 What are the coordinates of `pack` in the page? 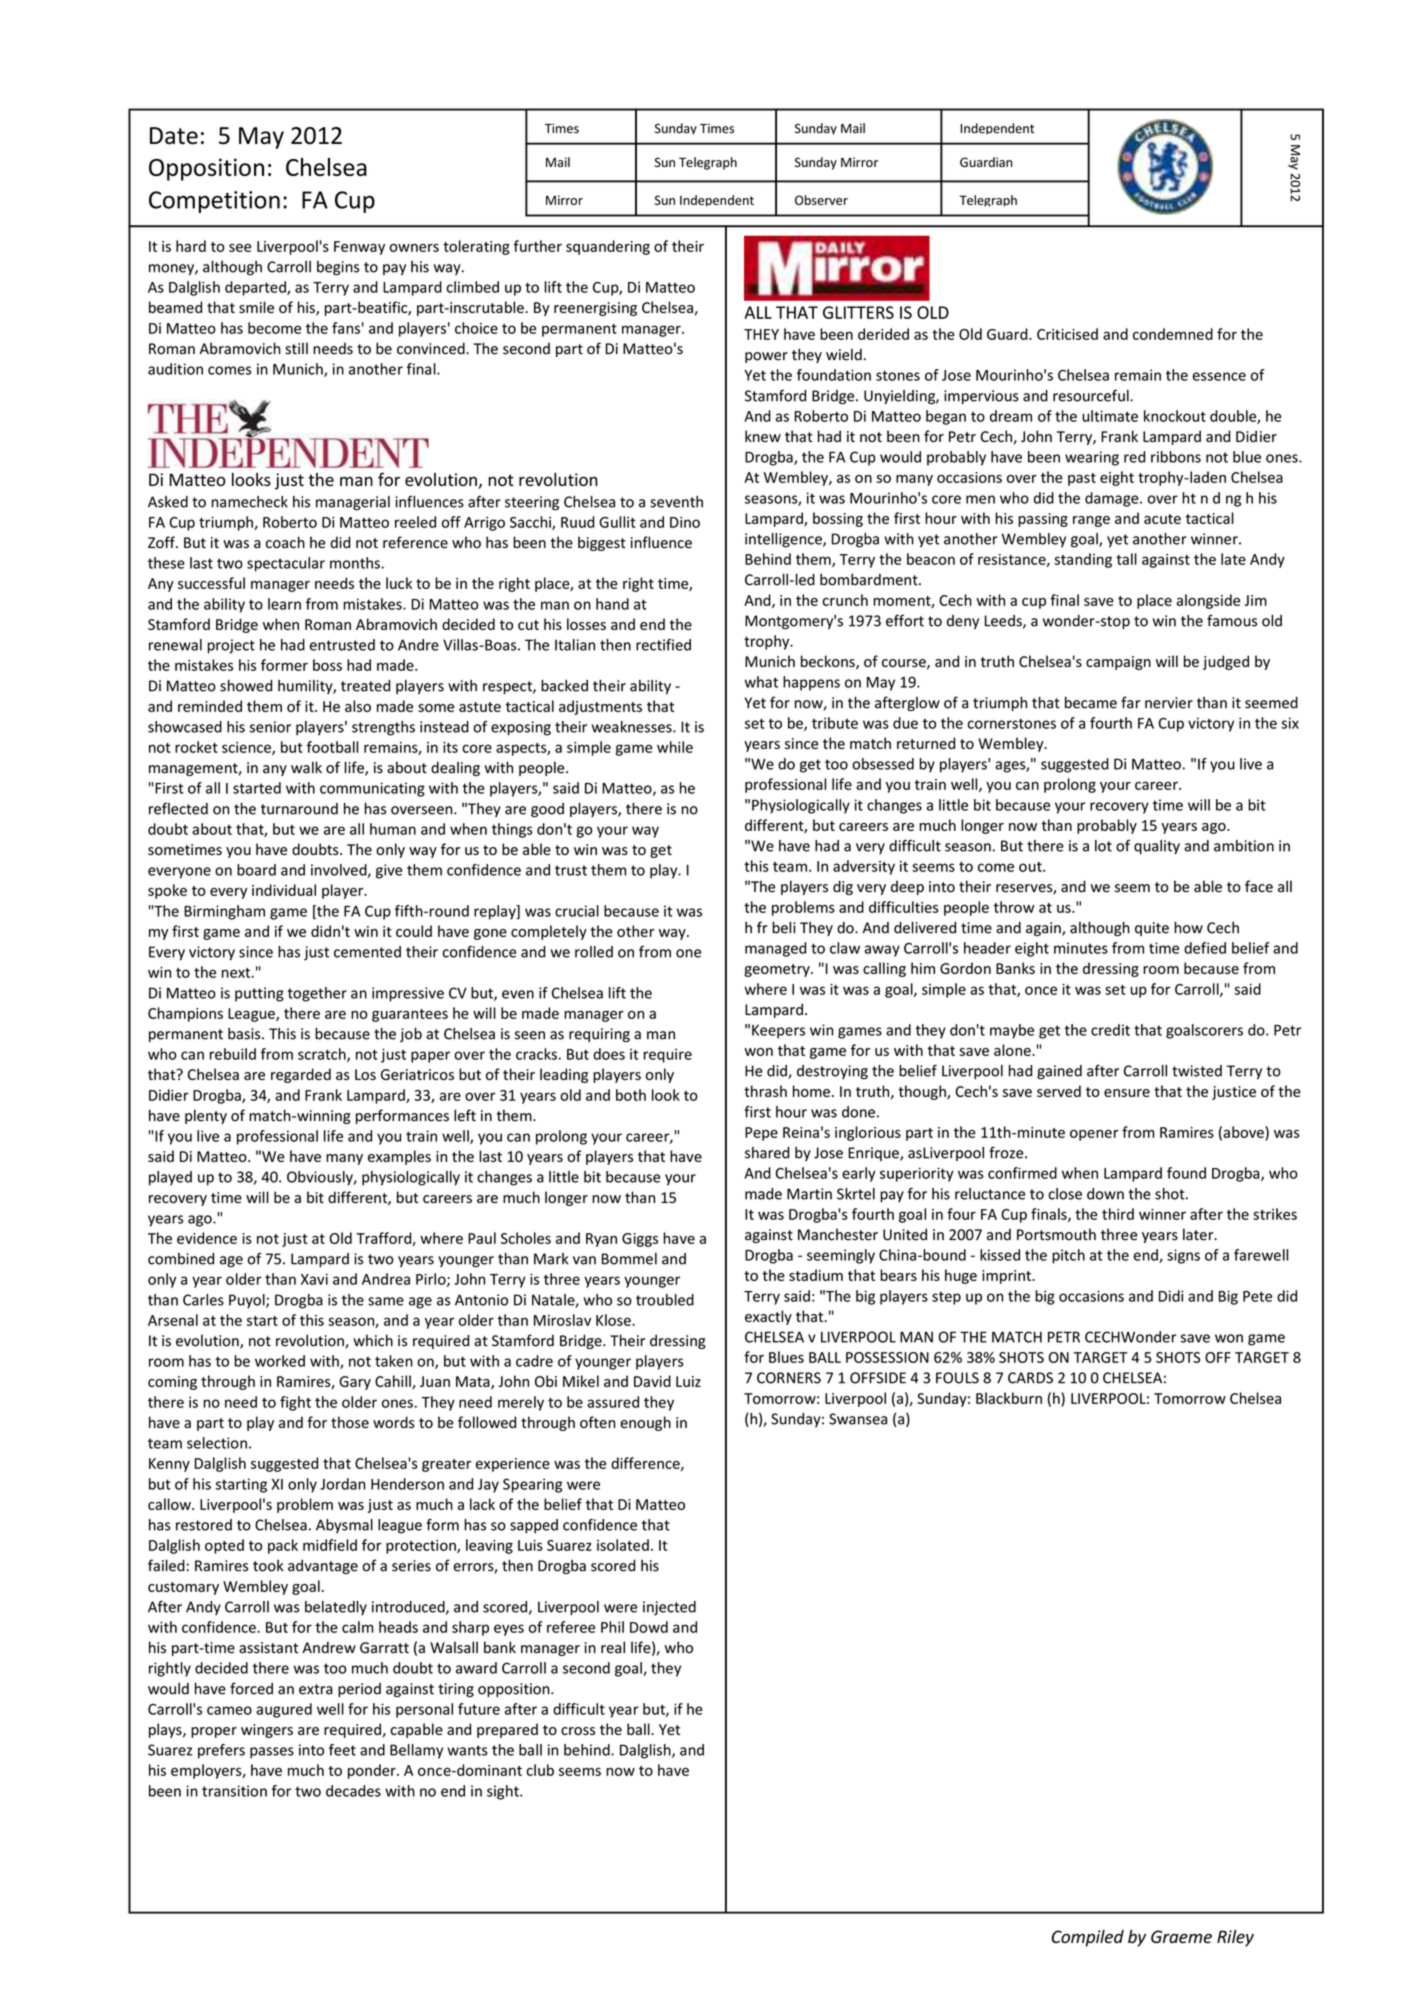 It's located at (283, 1546).
